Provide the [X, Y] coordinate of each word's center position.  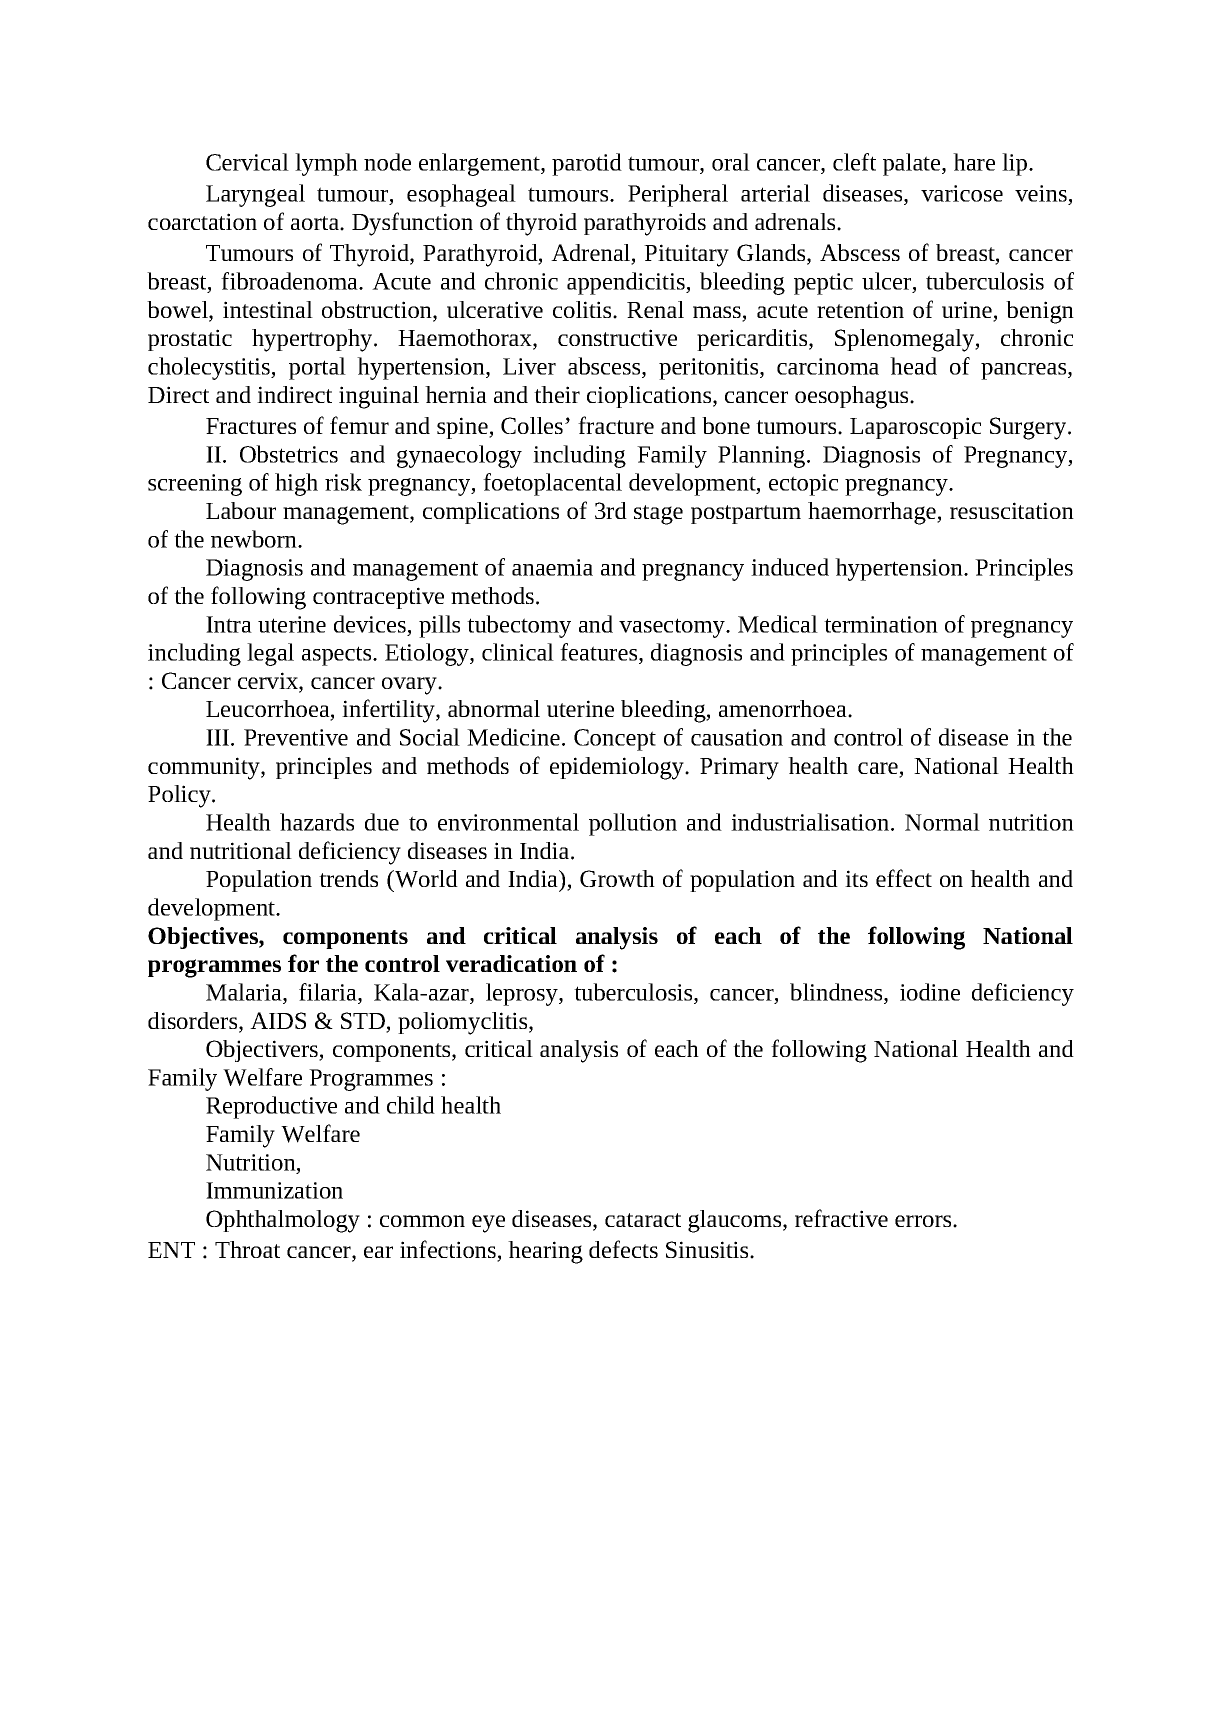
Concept [615, 740]
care [879, 769]
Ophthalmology [283, 1221]
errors [924, 1221]
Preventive [296, 737]
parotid [587, 164]
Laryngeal [255, 195]
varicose [962, 193]
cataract [643, 1220]
